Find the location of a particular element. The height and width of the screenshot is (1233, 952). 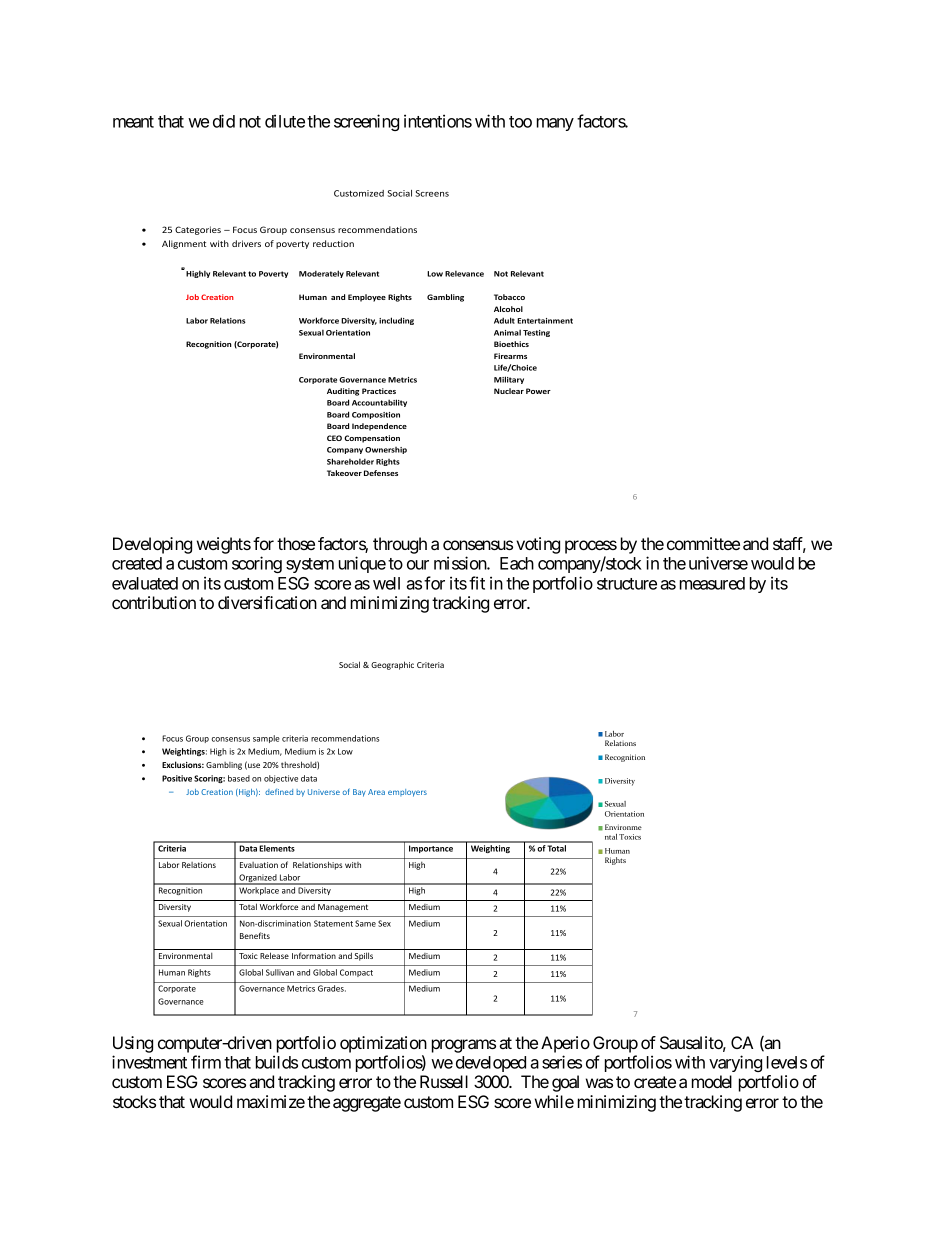

Animal is located at coordinates (507, 333).
